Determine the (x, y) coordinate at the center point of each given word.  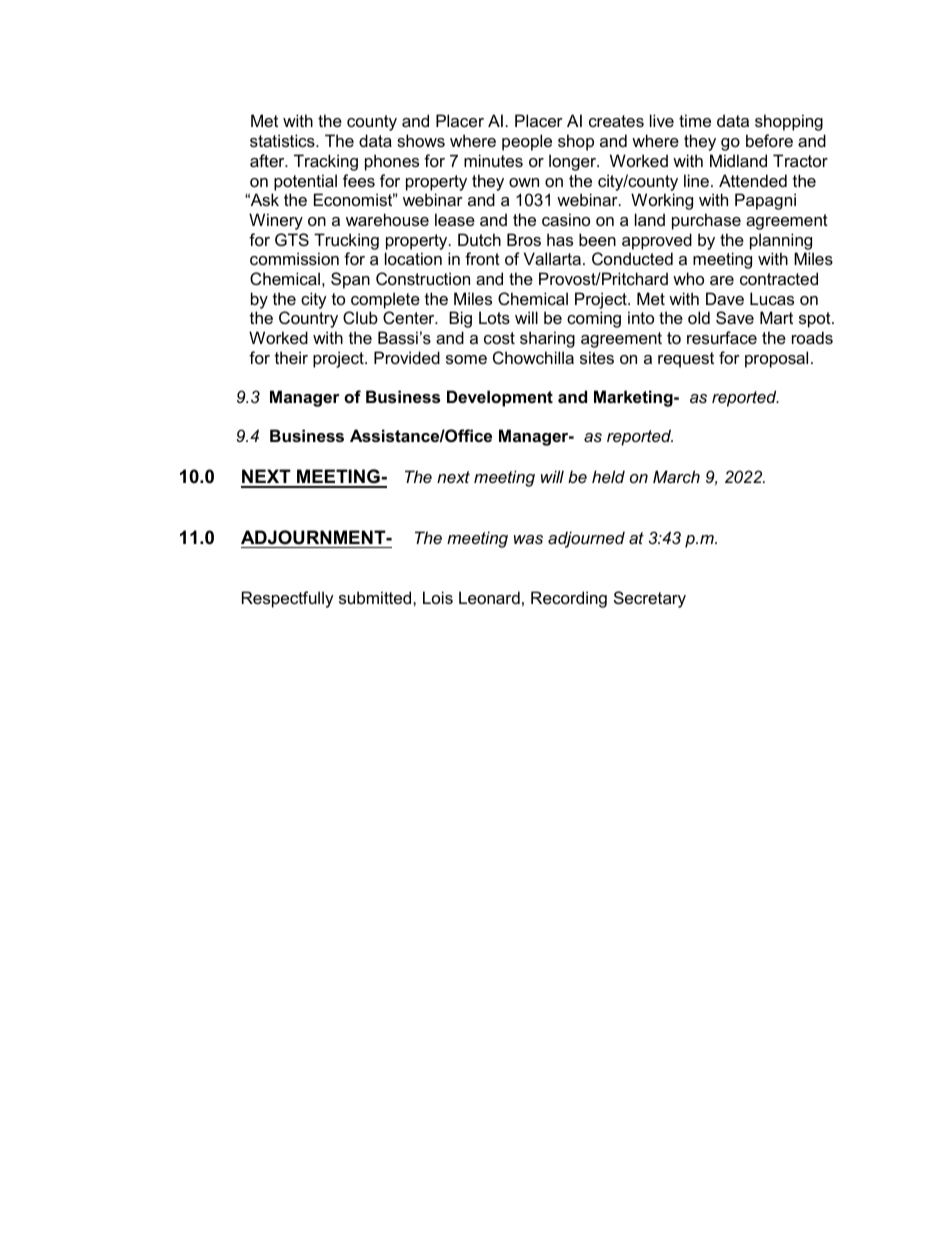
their (291, 357)
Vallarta (552, 258)
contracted (779, 278)
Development (500, 398)
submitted (376, 597)
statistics (283, 140)
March (676, 476)
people (527, 142)
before (769, 140)
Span (350, 280)
